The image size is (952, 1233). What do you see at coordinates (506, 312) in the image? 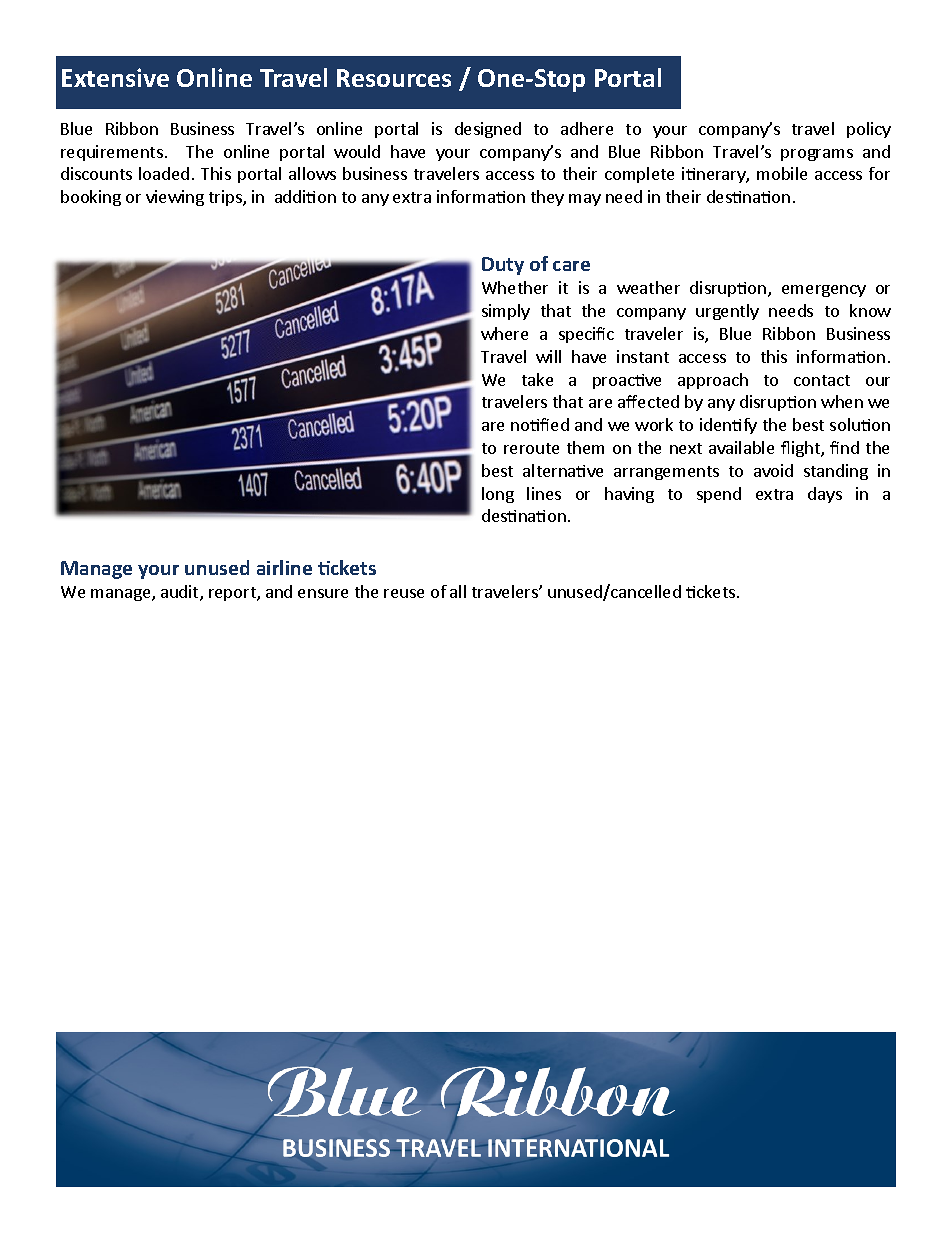
I see `simply` at bounding box center [506, 312].
